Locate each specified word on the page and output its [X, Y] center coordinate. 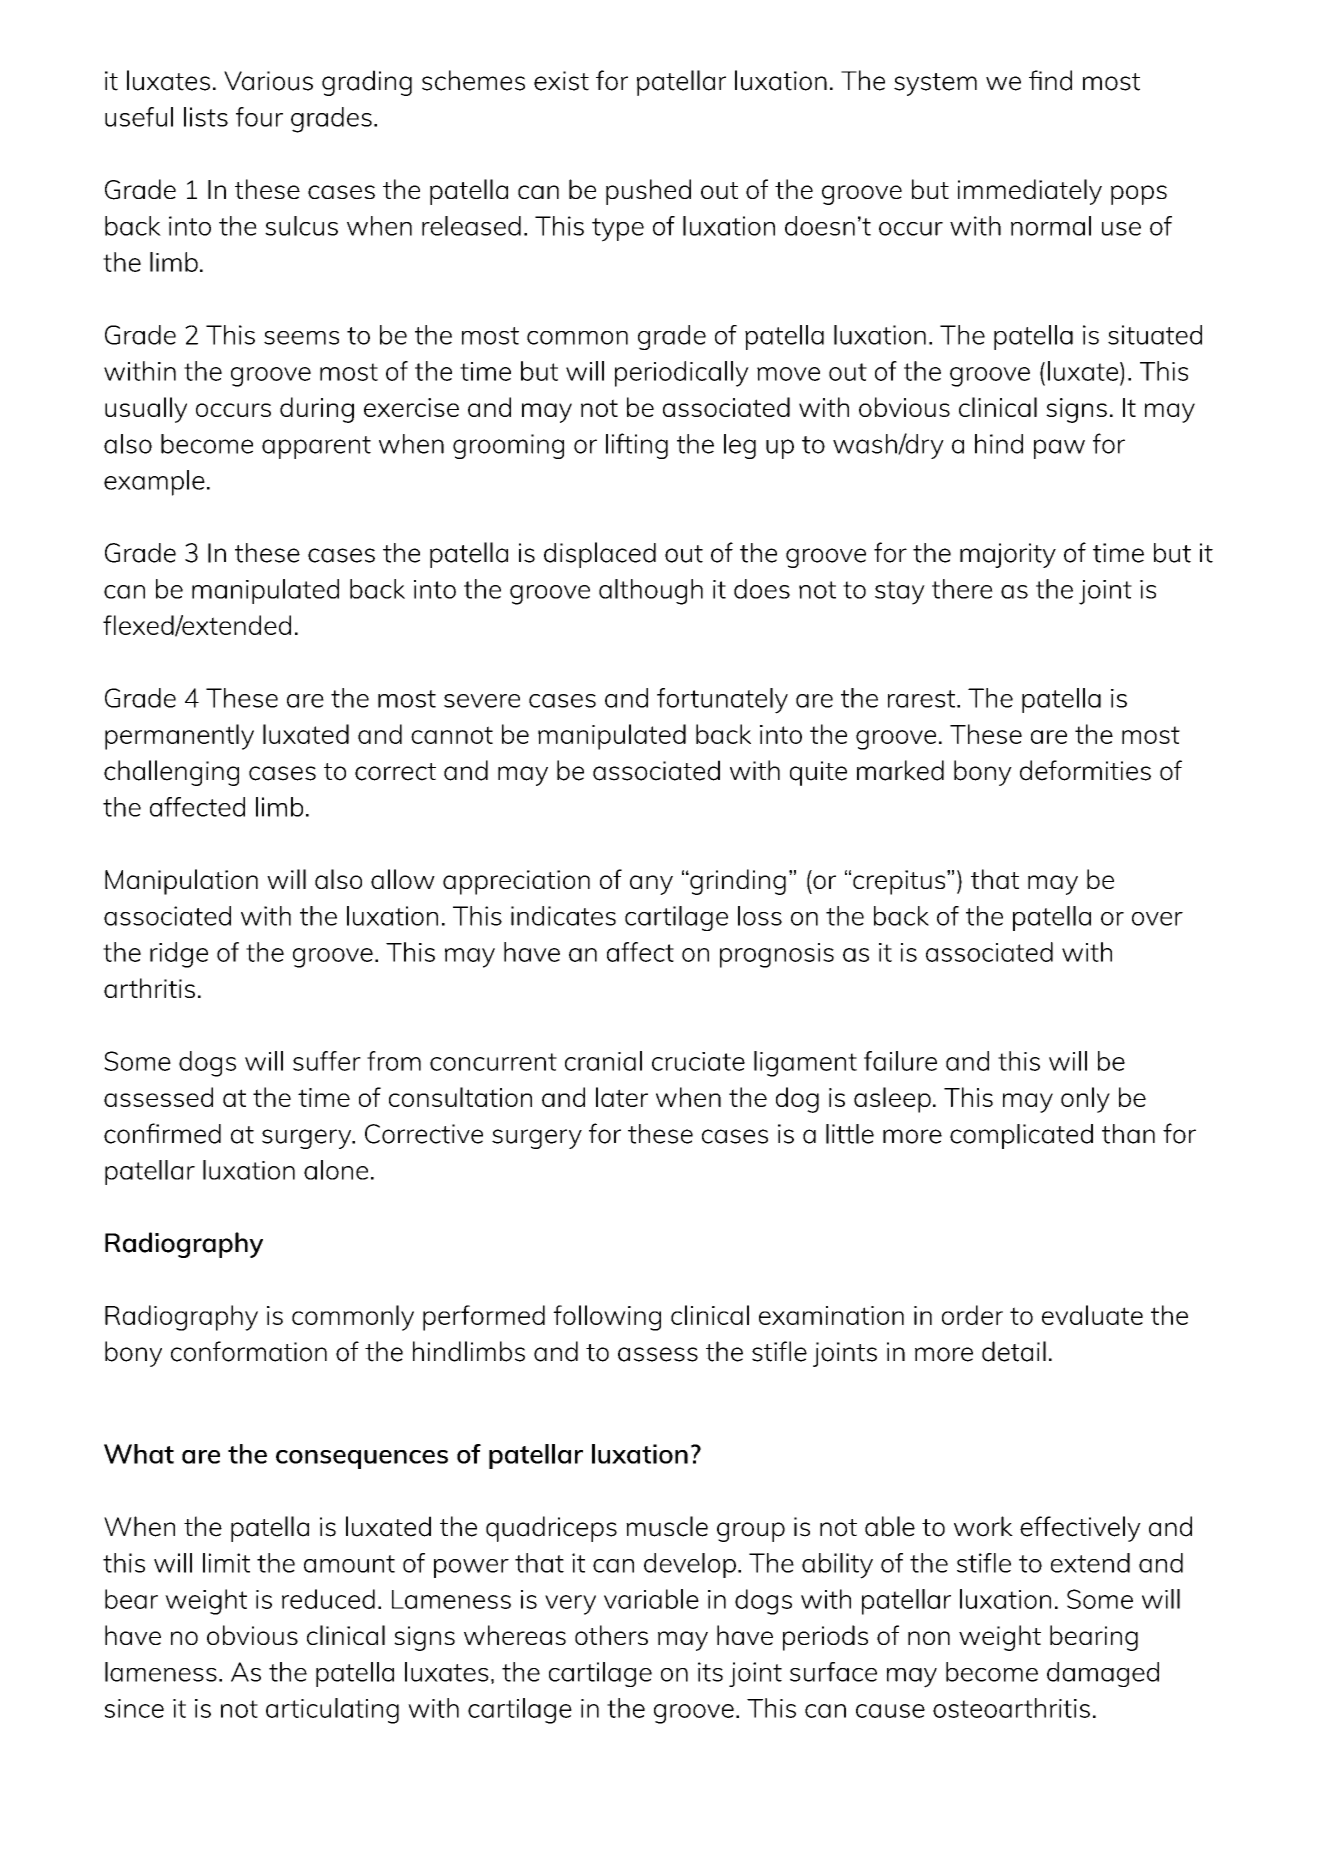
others [611, 1635]
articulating [332, 1711]
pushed [648, 192]
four [259, 117]
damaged [1103, 1674]
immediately [1030, 192]
